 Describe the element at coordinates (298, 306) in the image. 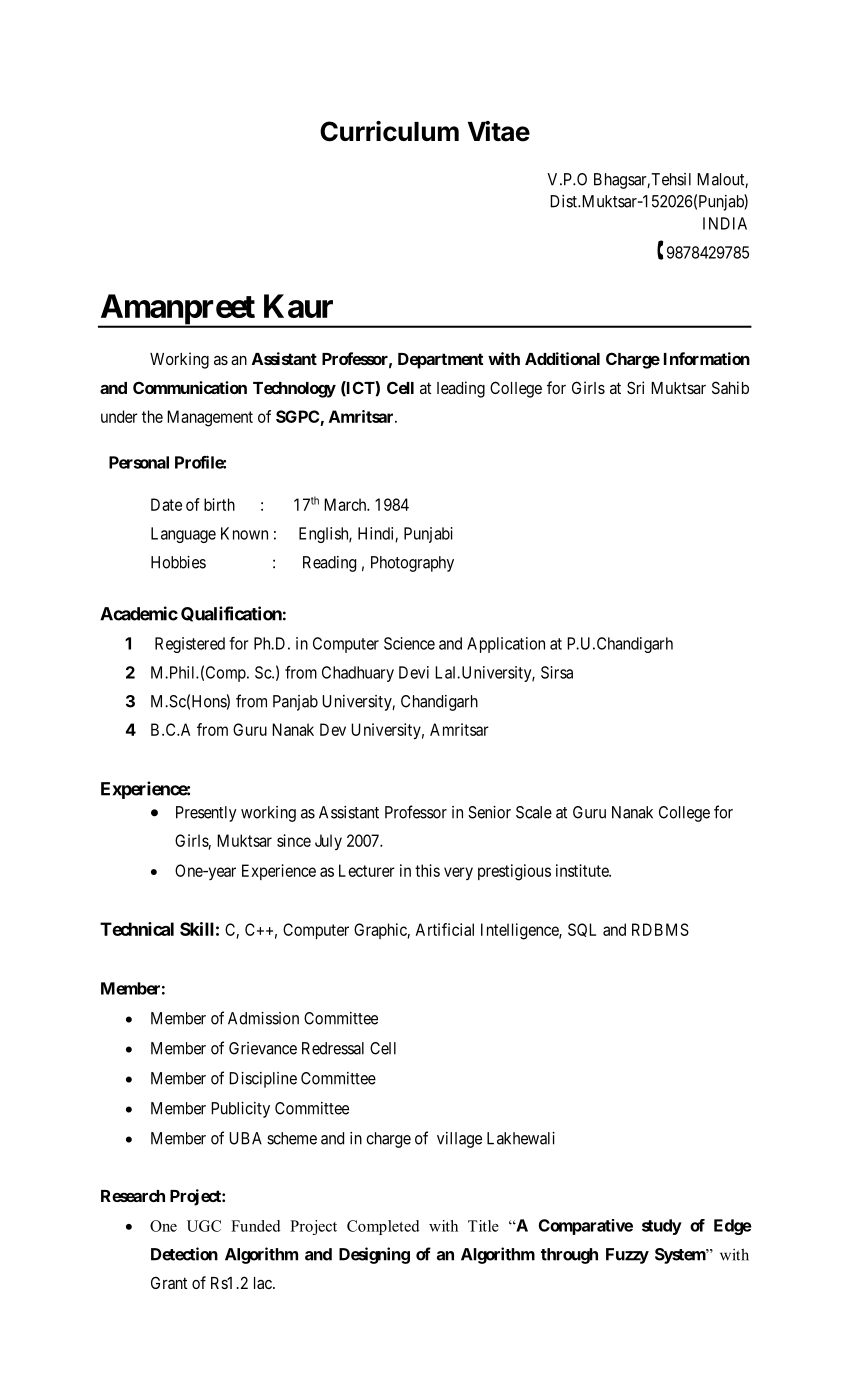

I see `Kaur` at that location.
